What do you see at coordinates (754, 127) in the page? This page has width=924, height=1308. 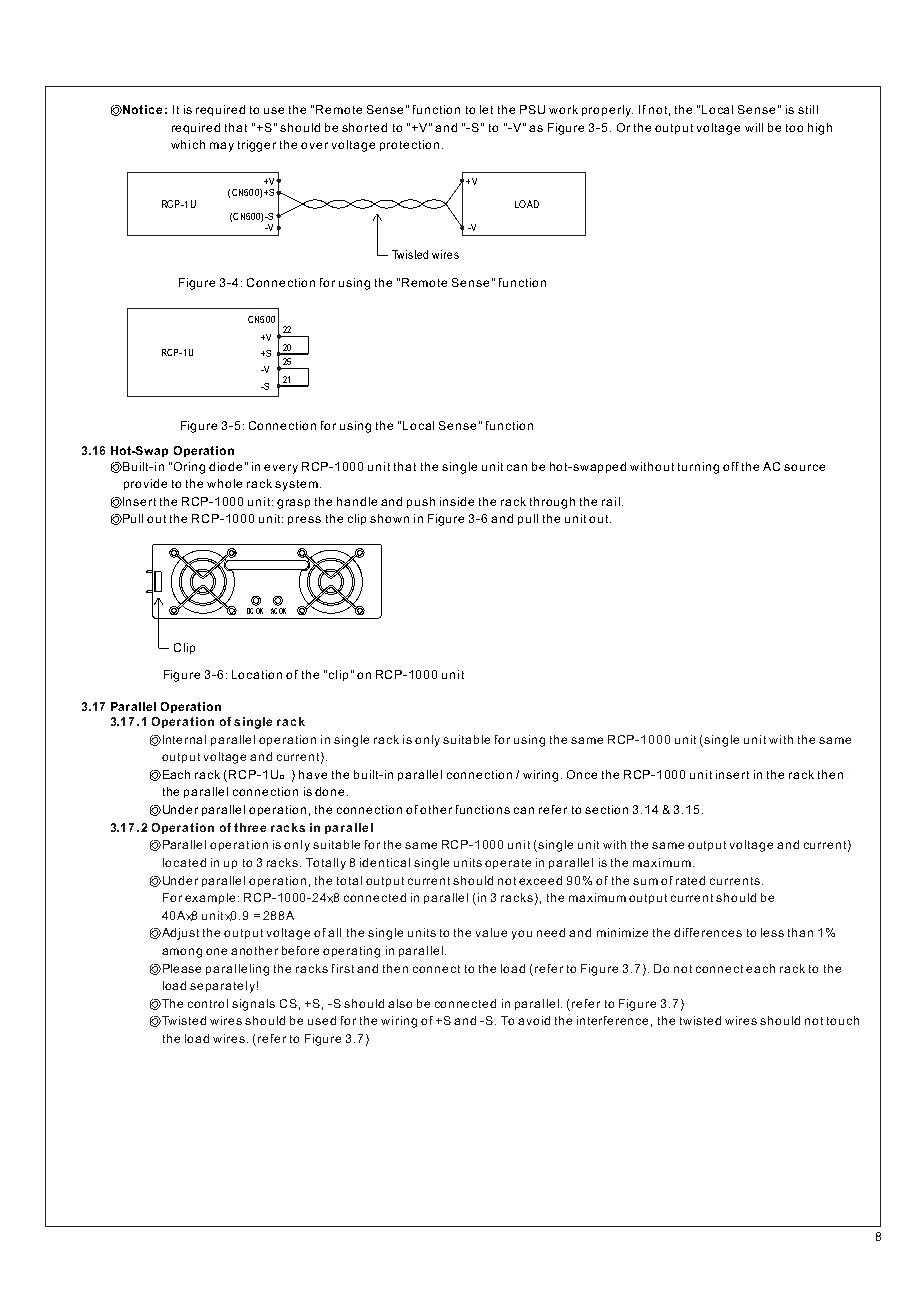 I see `will` at bounding box center [754, 127].
